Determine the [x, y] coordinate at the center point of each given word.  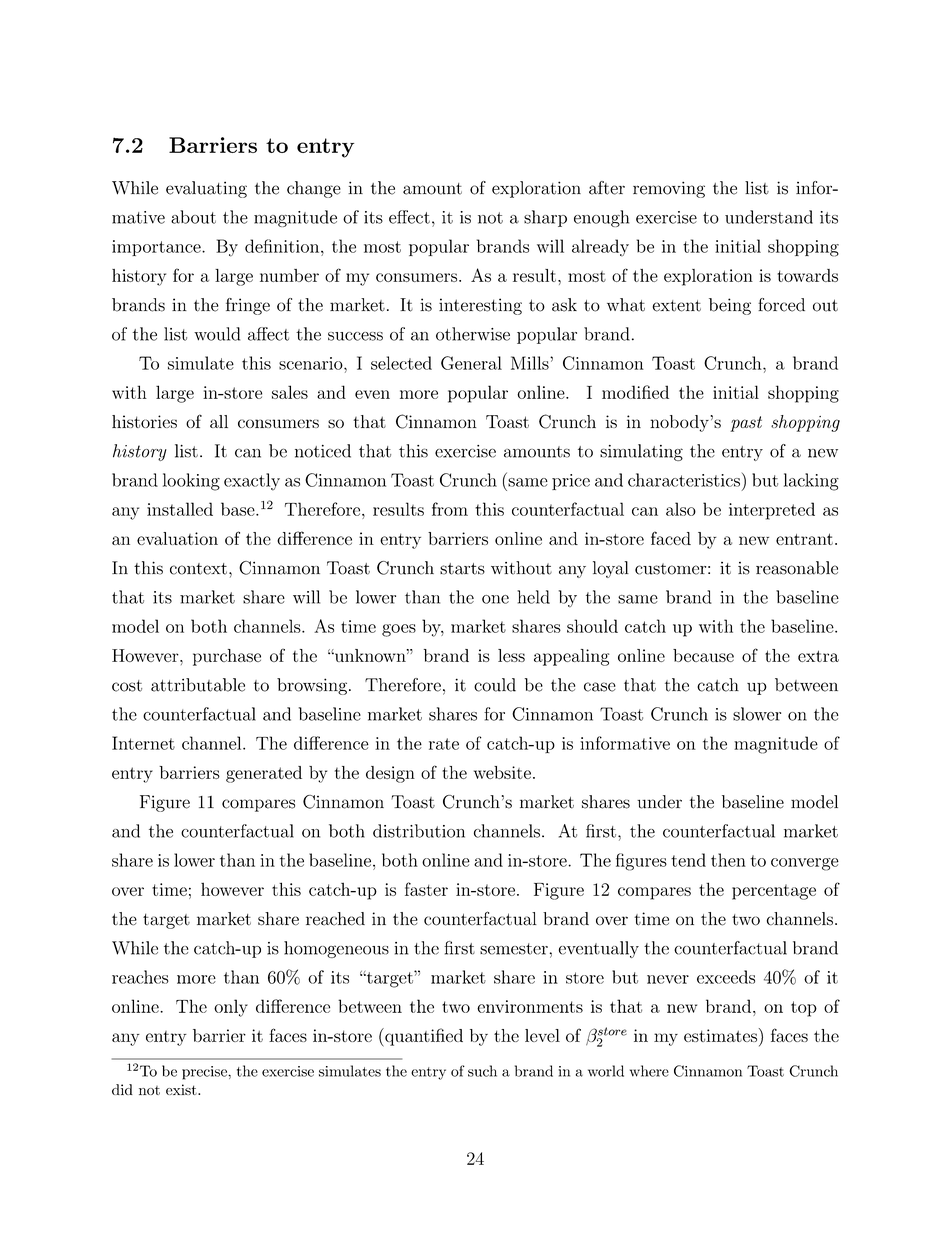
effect [409, 217]
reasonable [797, 568]
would [217, 334]
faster [426, 889]
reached [335, 919]
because [703, 655]
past [746, 424]
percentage [774, 892]
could [495, 685]
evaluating [206, 189]
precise [205, 1073]
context [198, 569]
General [471, 363]
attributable [198, 685]
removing [669, 189]
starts [462, 569]
